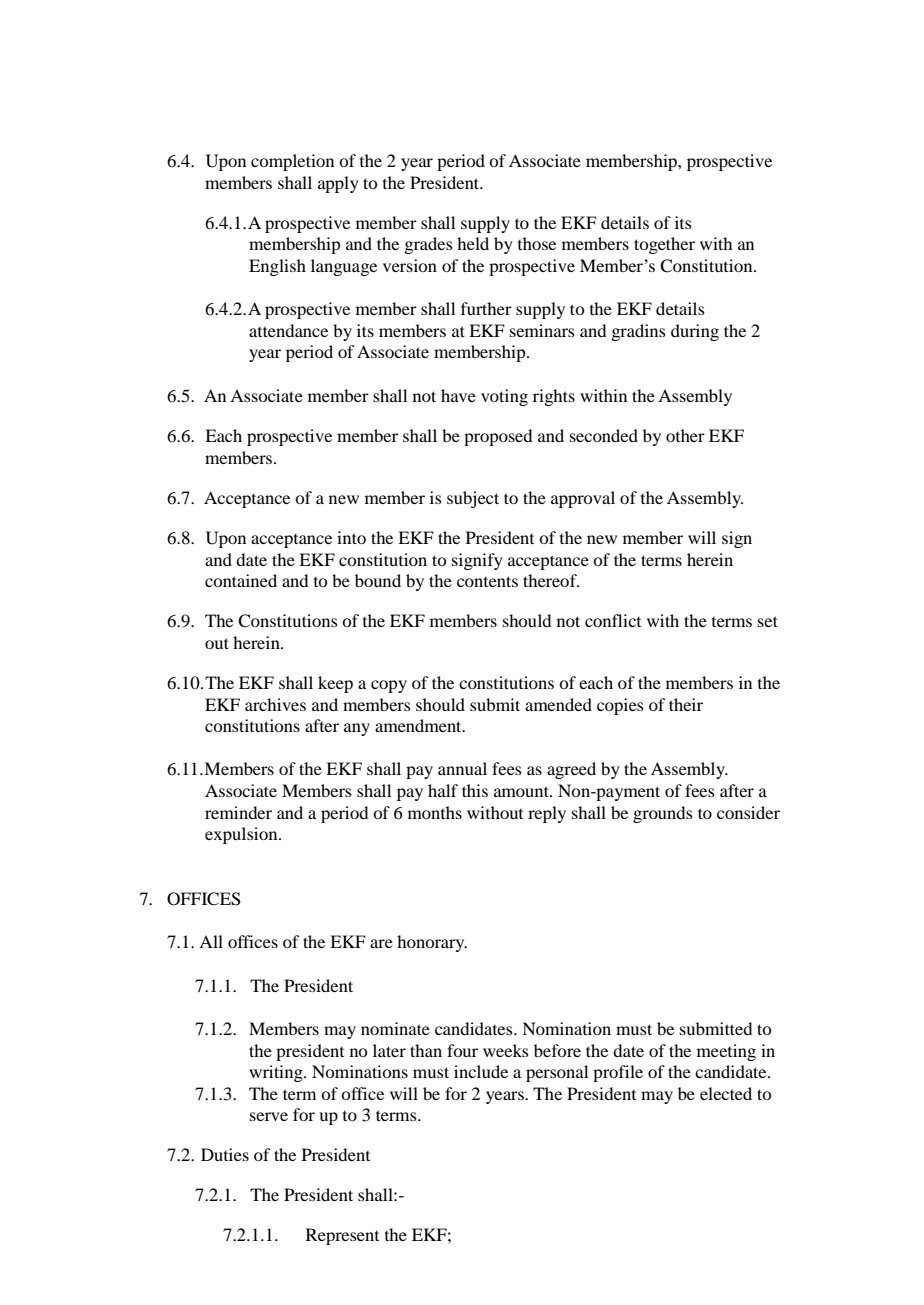  I want to click on held, so click(473, 243).
